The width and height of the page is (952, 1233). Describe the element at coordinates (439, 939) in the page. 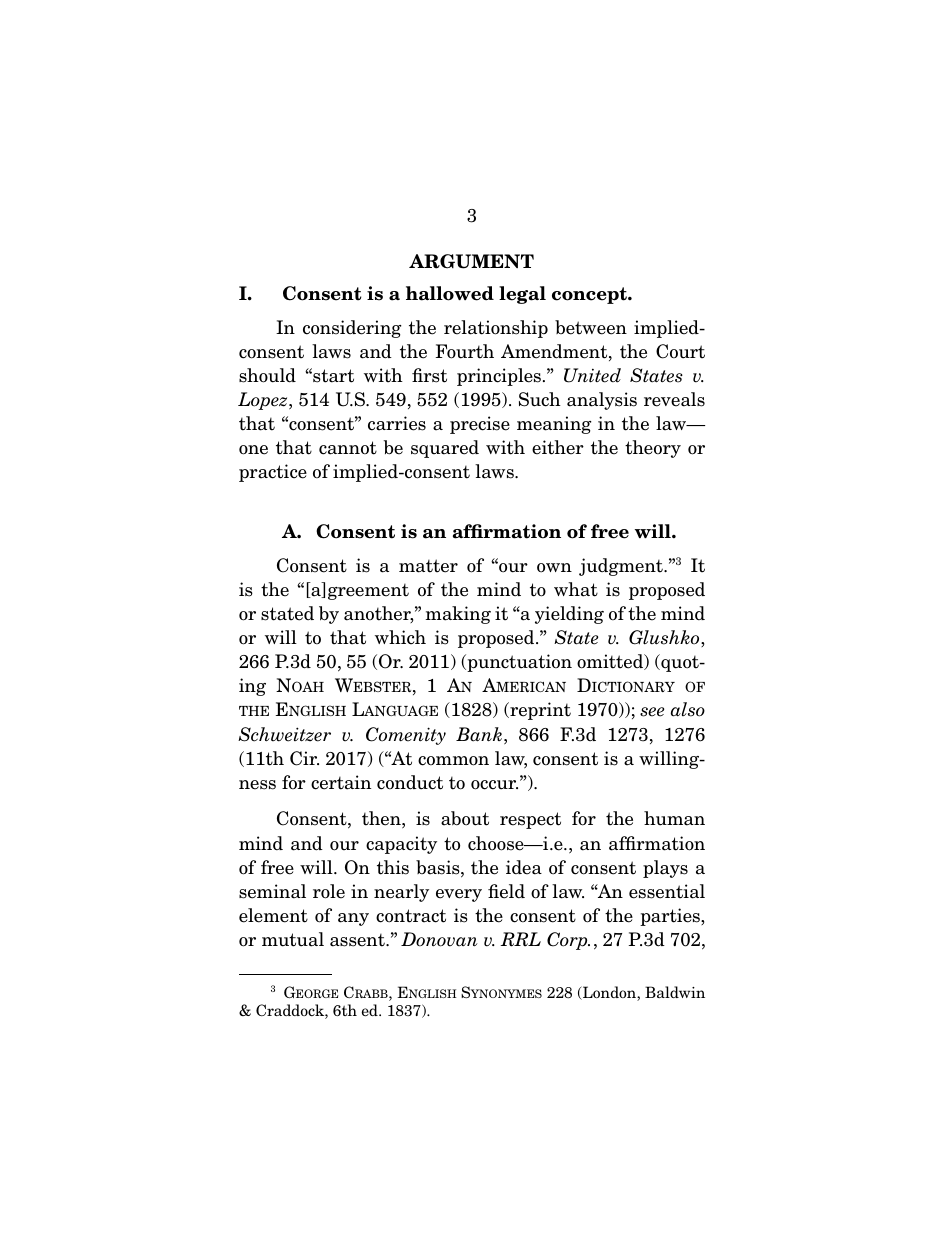

I see `Donovan` at that location.
